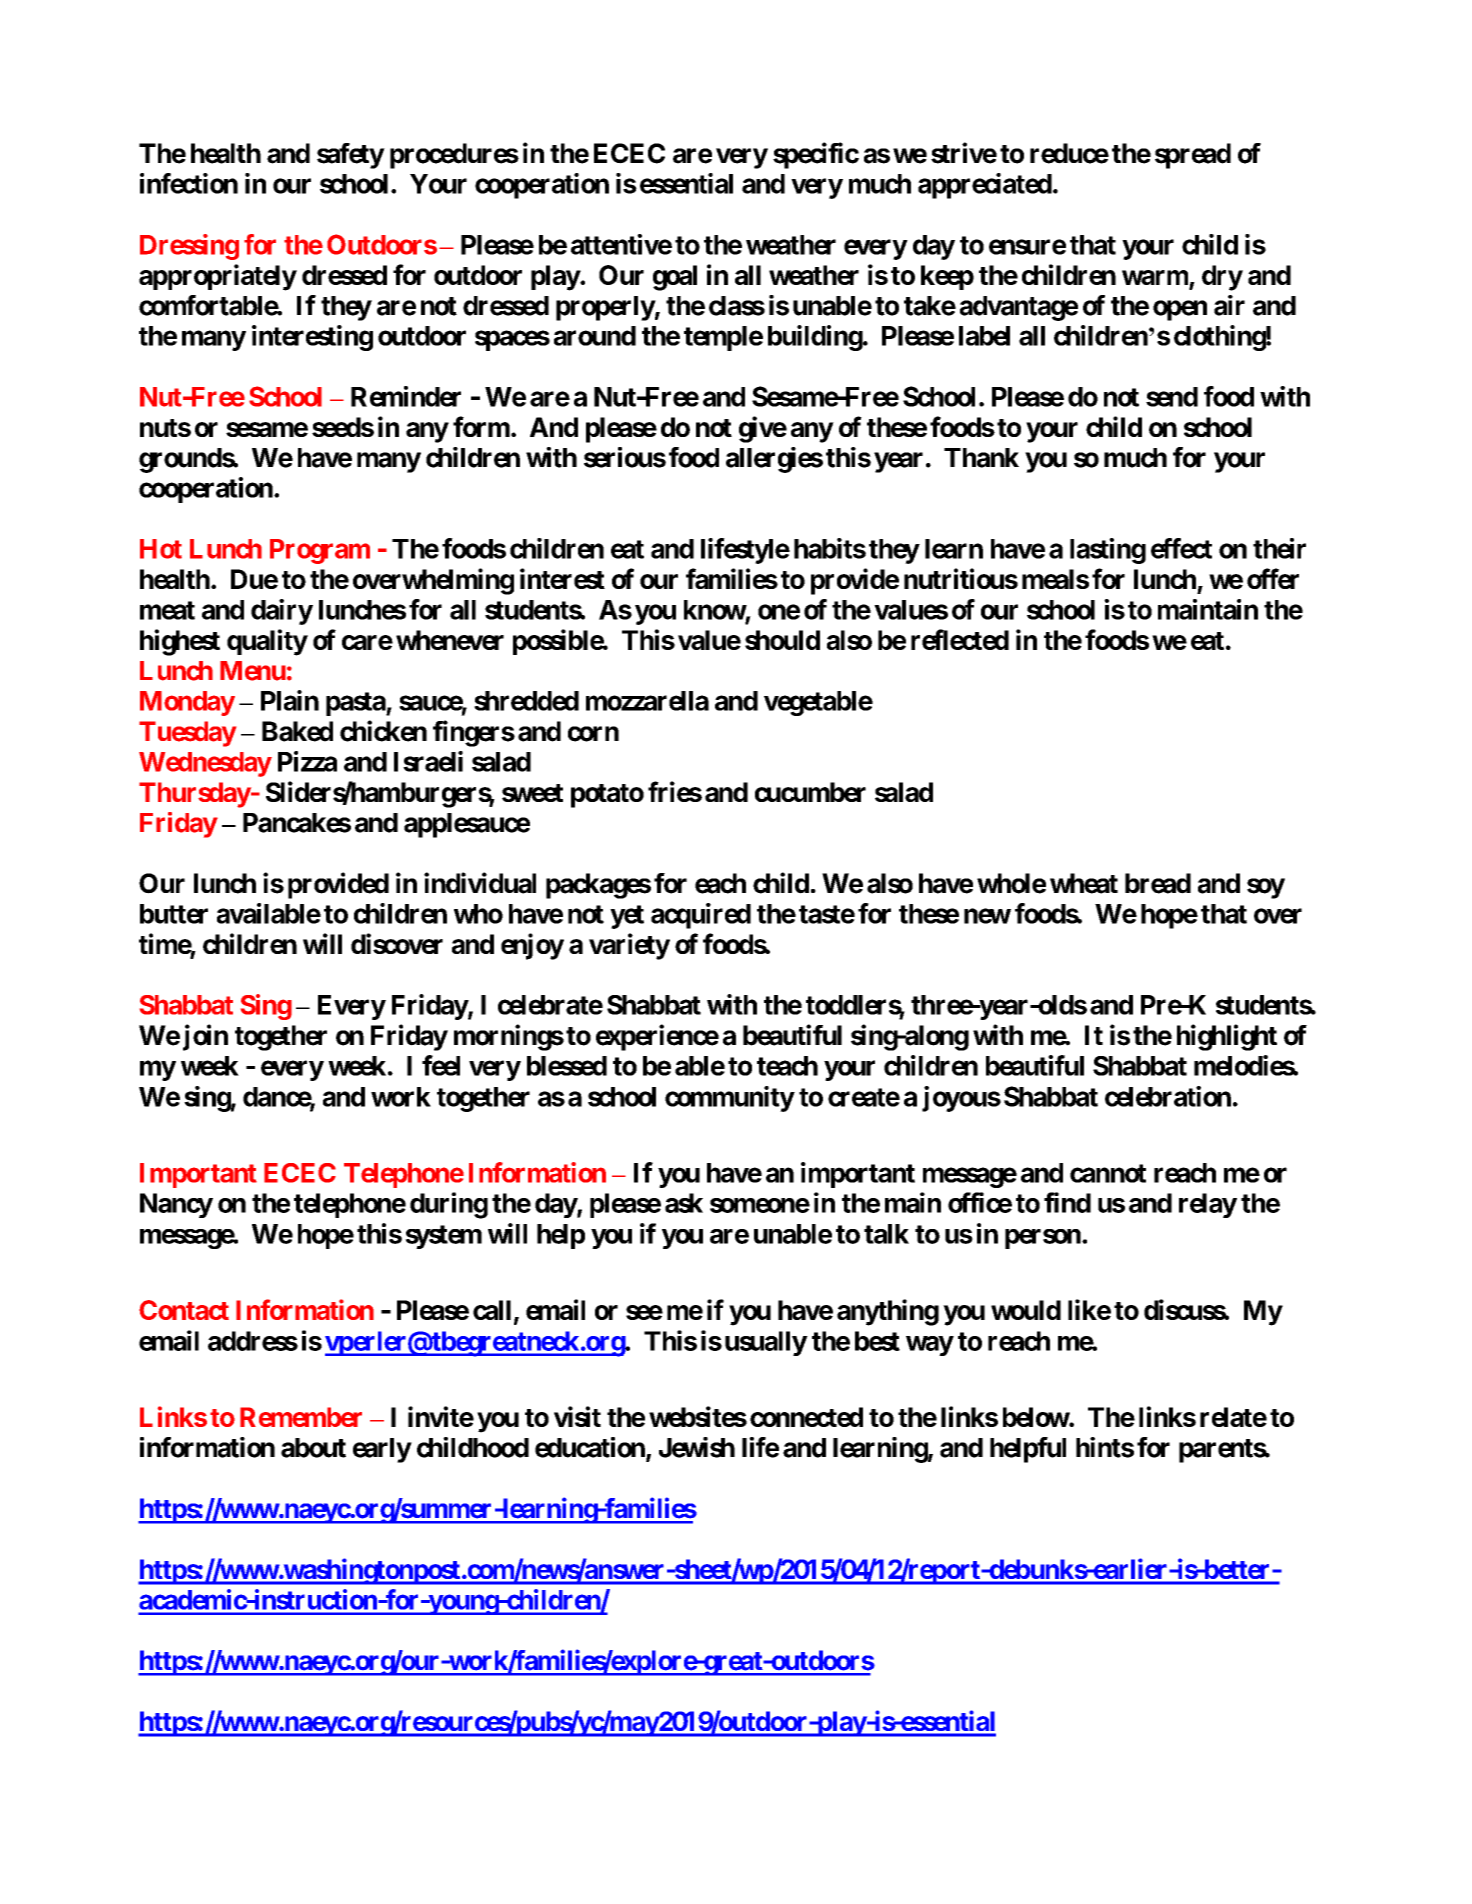 The width and height of the image is (1472, 1904). I want to click on corn, so click(593, 734).
